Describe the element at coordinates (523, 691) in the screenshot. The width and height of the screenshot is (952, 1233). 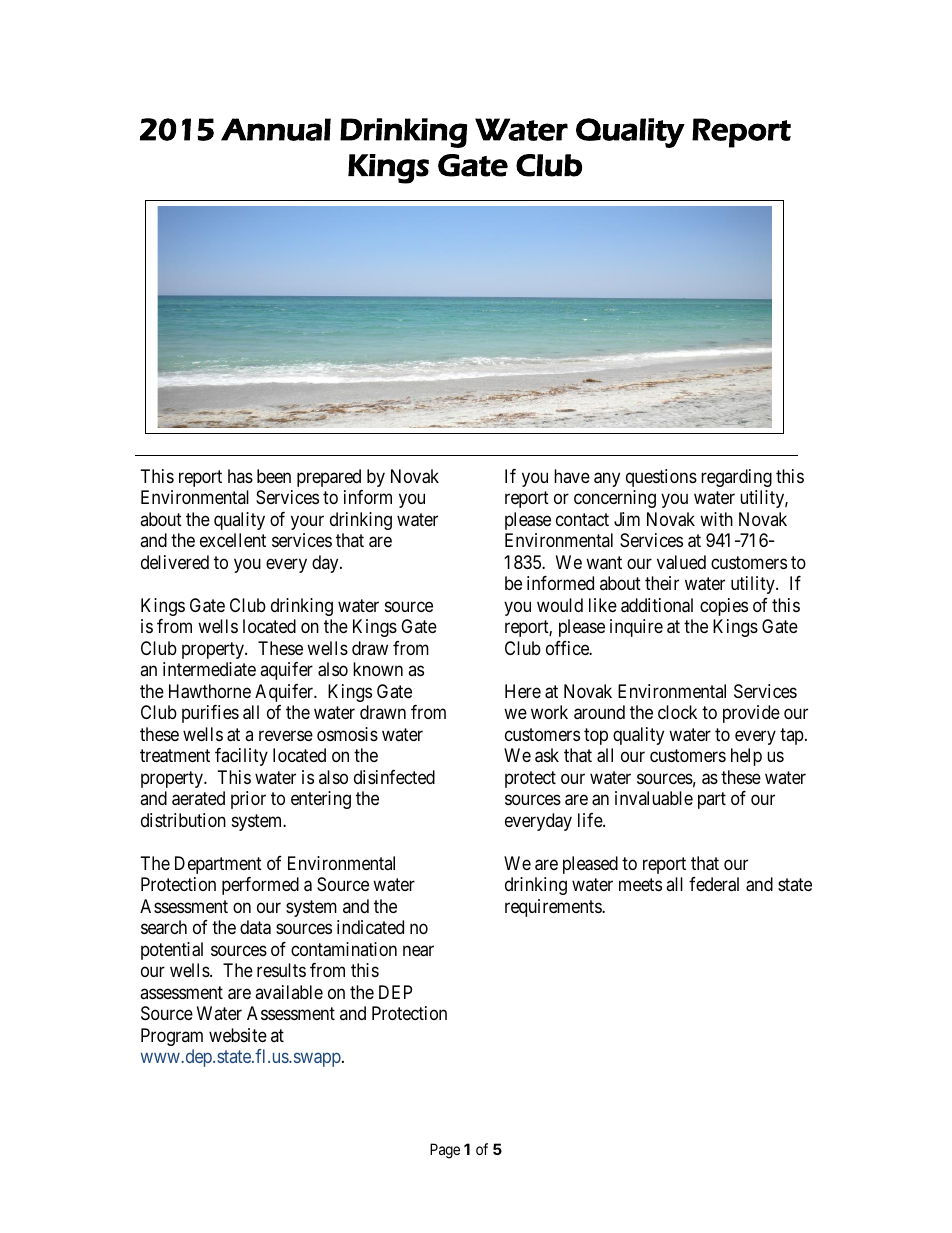
I see `Here` at that location.
